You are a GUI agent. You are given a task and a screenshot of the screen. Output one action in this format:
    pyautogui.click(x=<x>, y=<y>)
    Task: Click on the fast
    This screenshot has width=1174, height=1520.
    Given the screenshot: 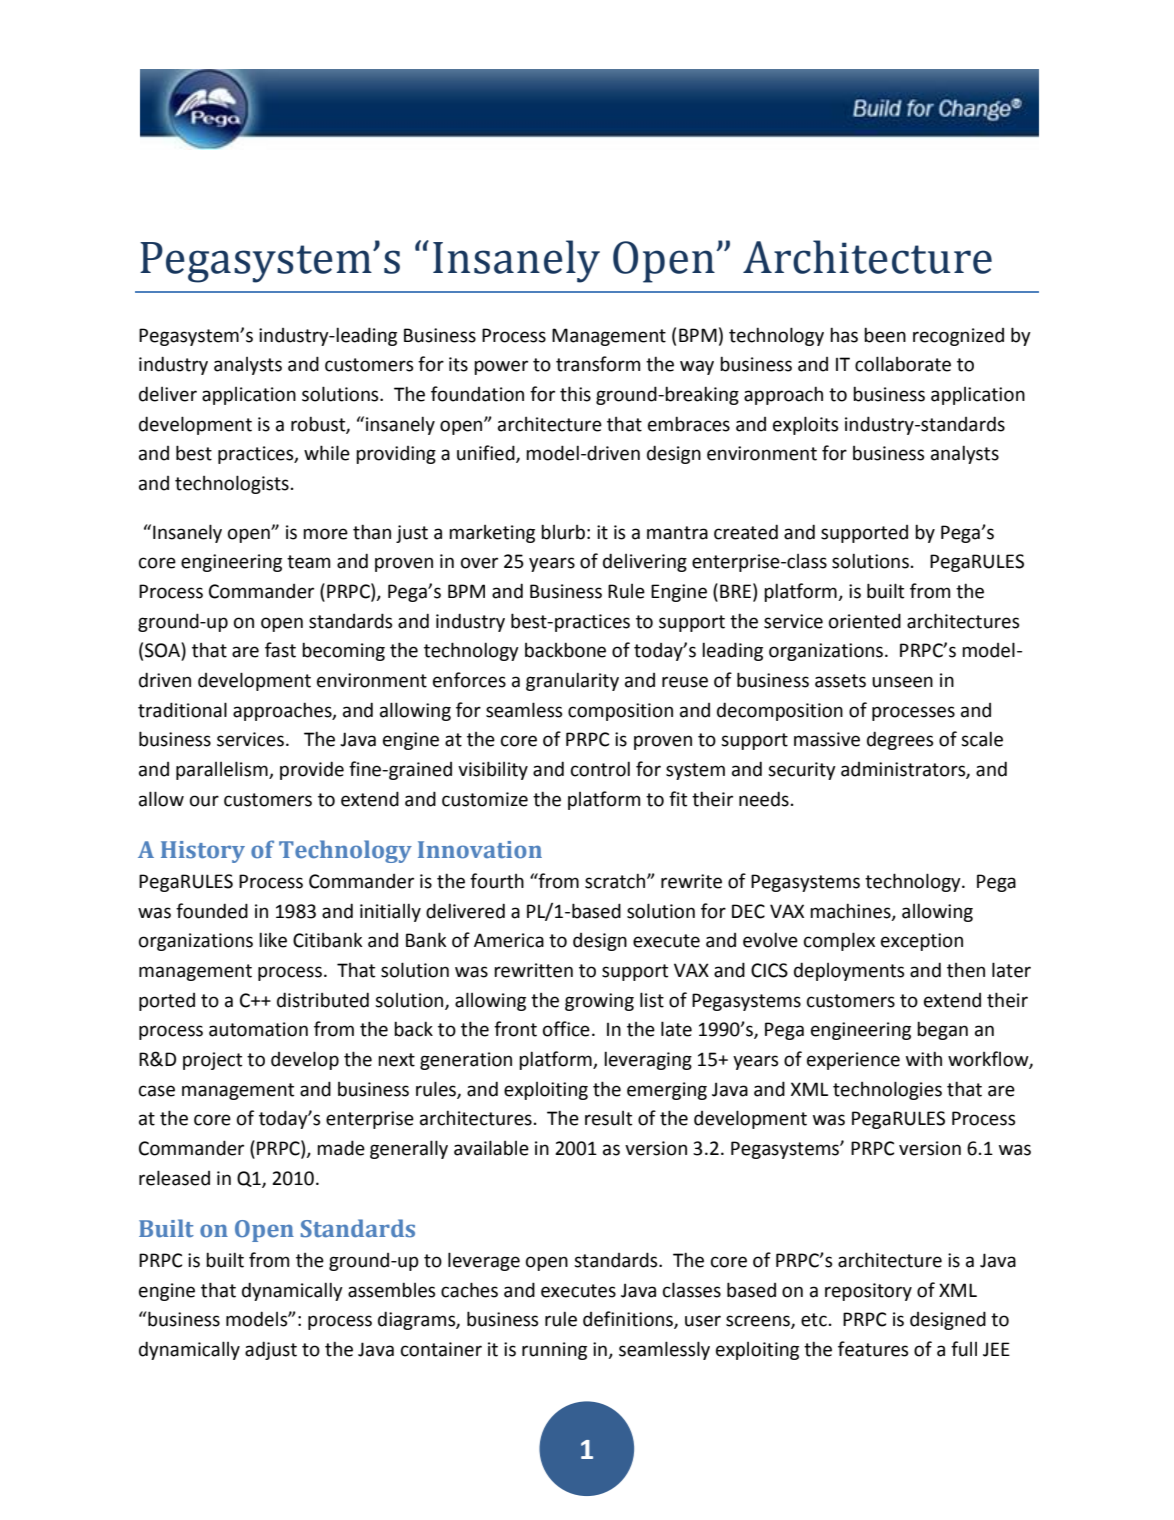 What is the action you would take?
    pyautogui.click(x=280, y=650)
